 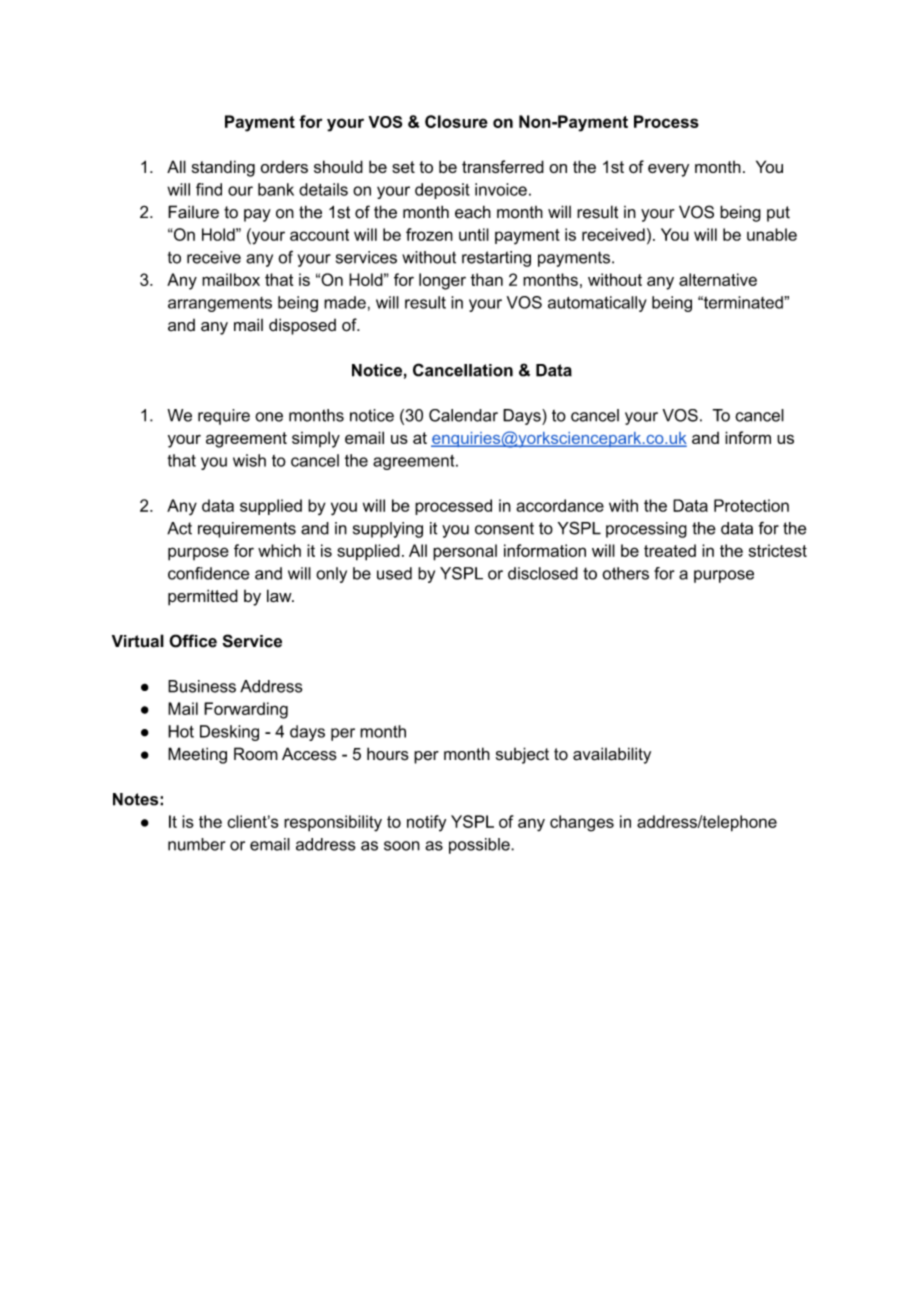 I want to click on Office, so click(x=193, y=641).
